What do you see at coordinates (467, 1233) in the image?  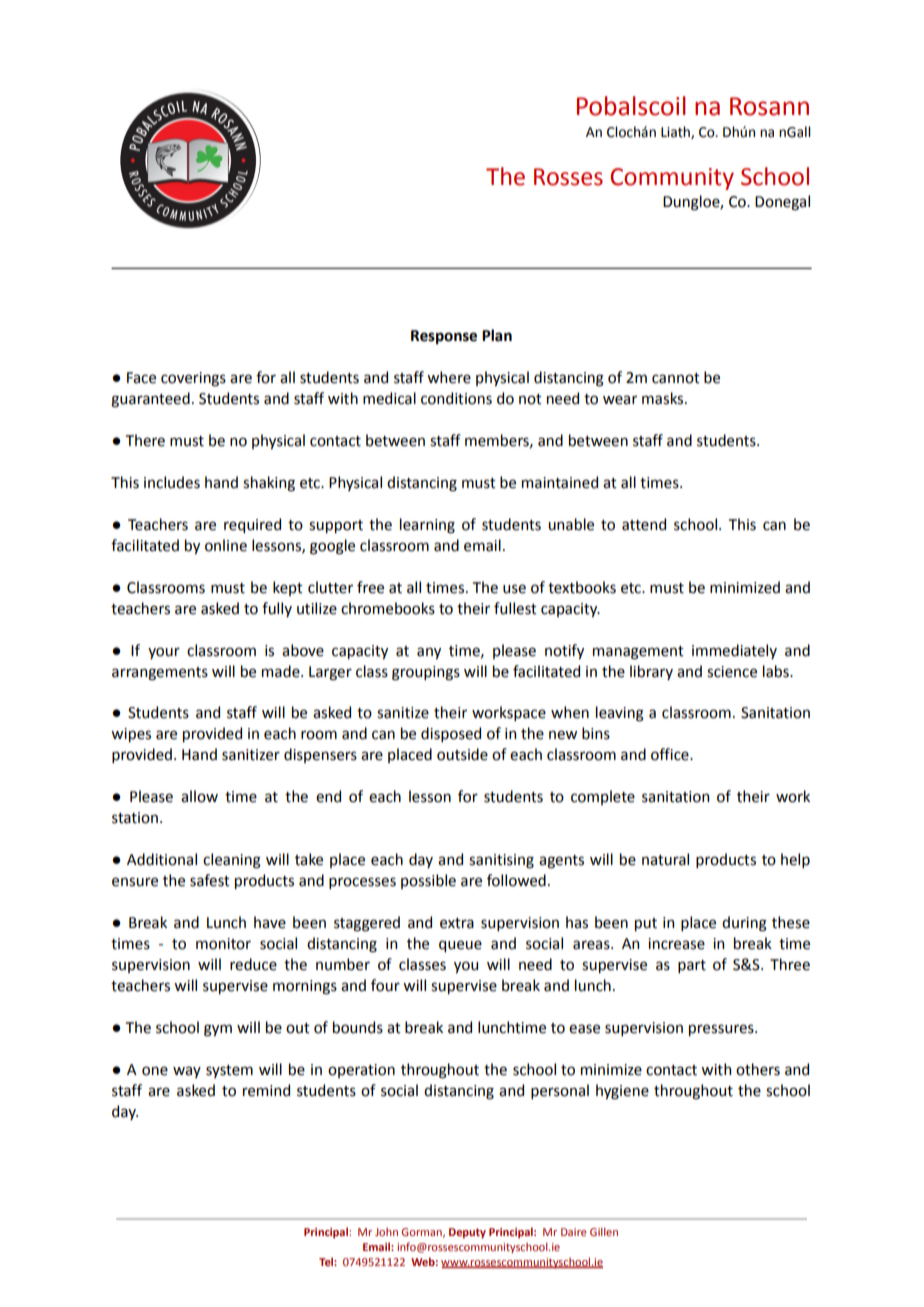 I see `Deputy` at bounding box center [467, 1233].
